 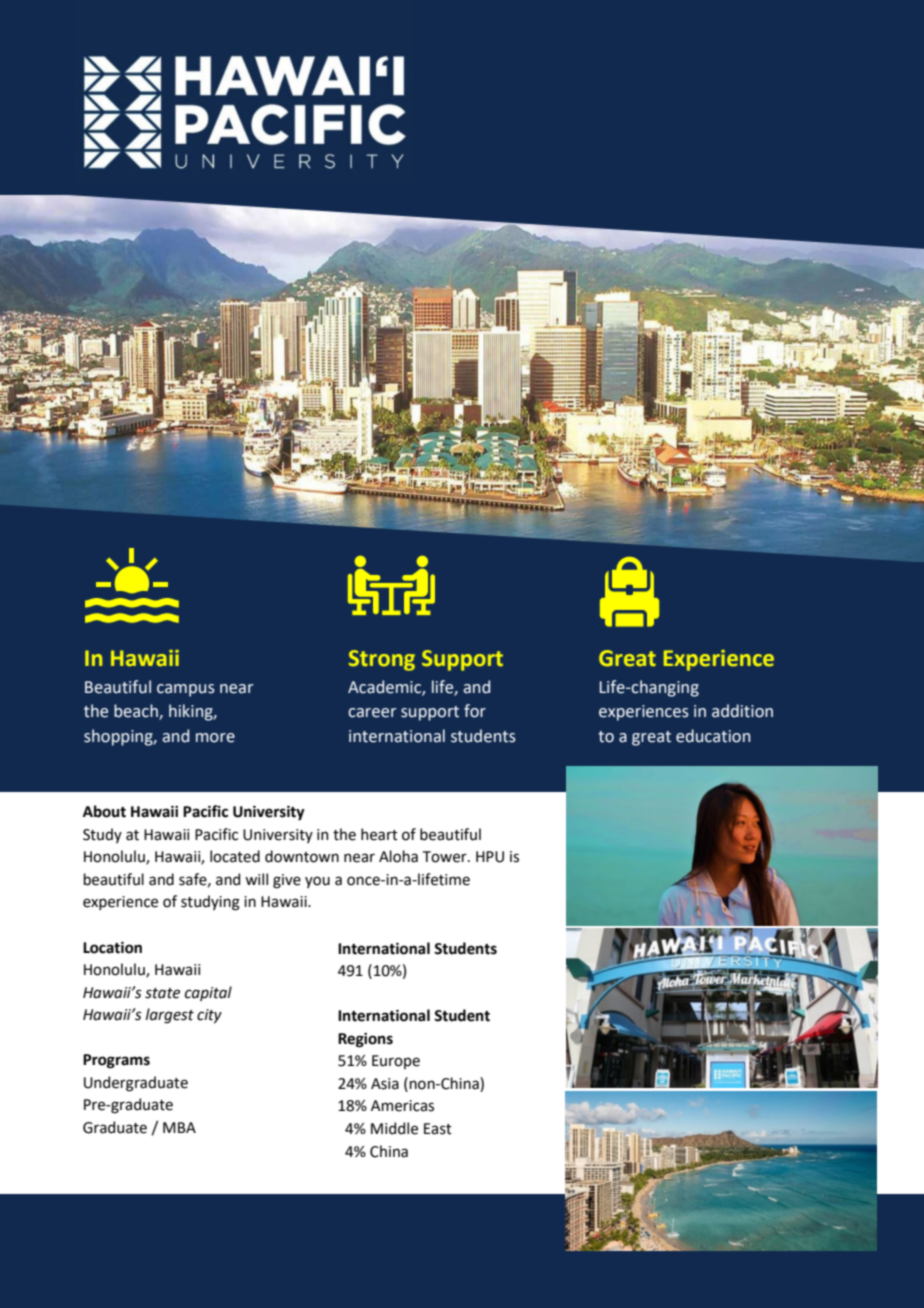 I want to click on largest, so click(x=170, y=1016).
